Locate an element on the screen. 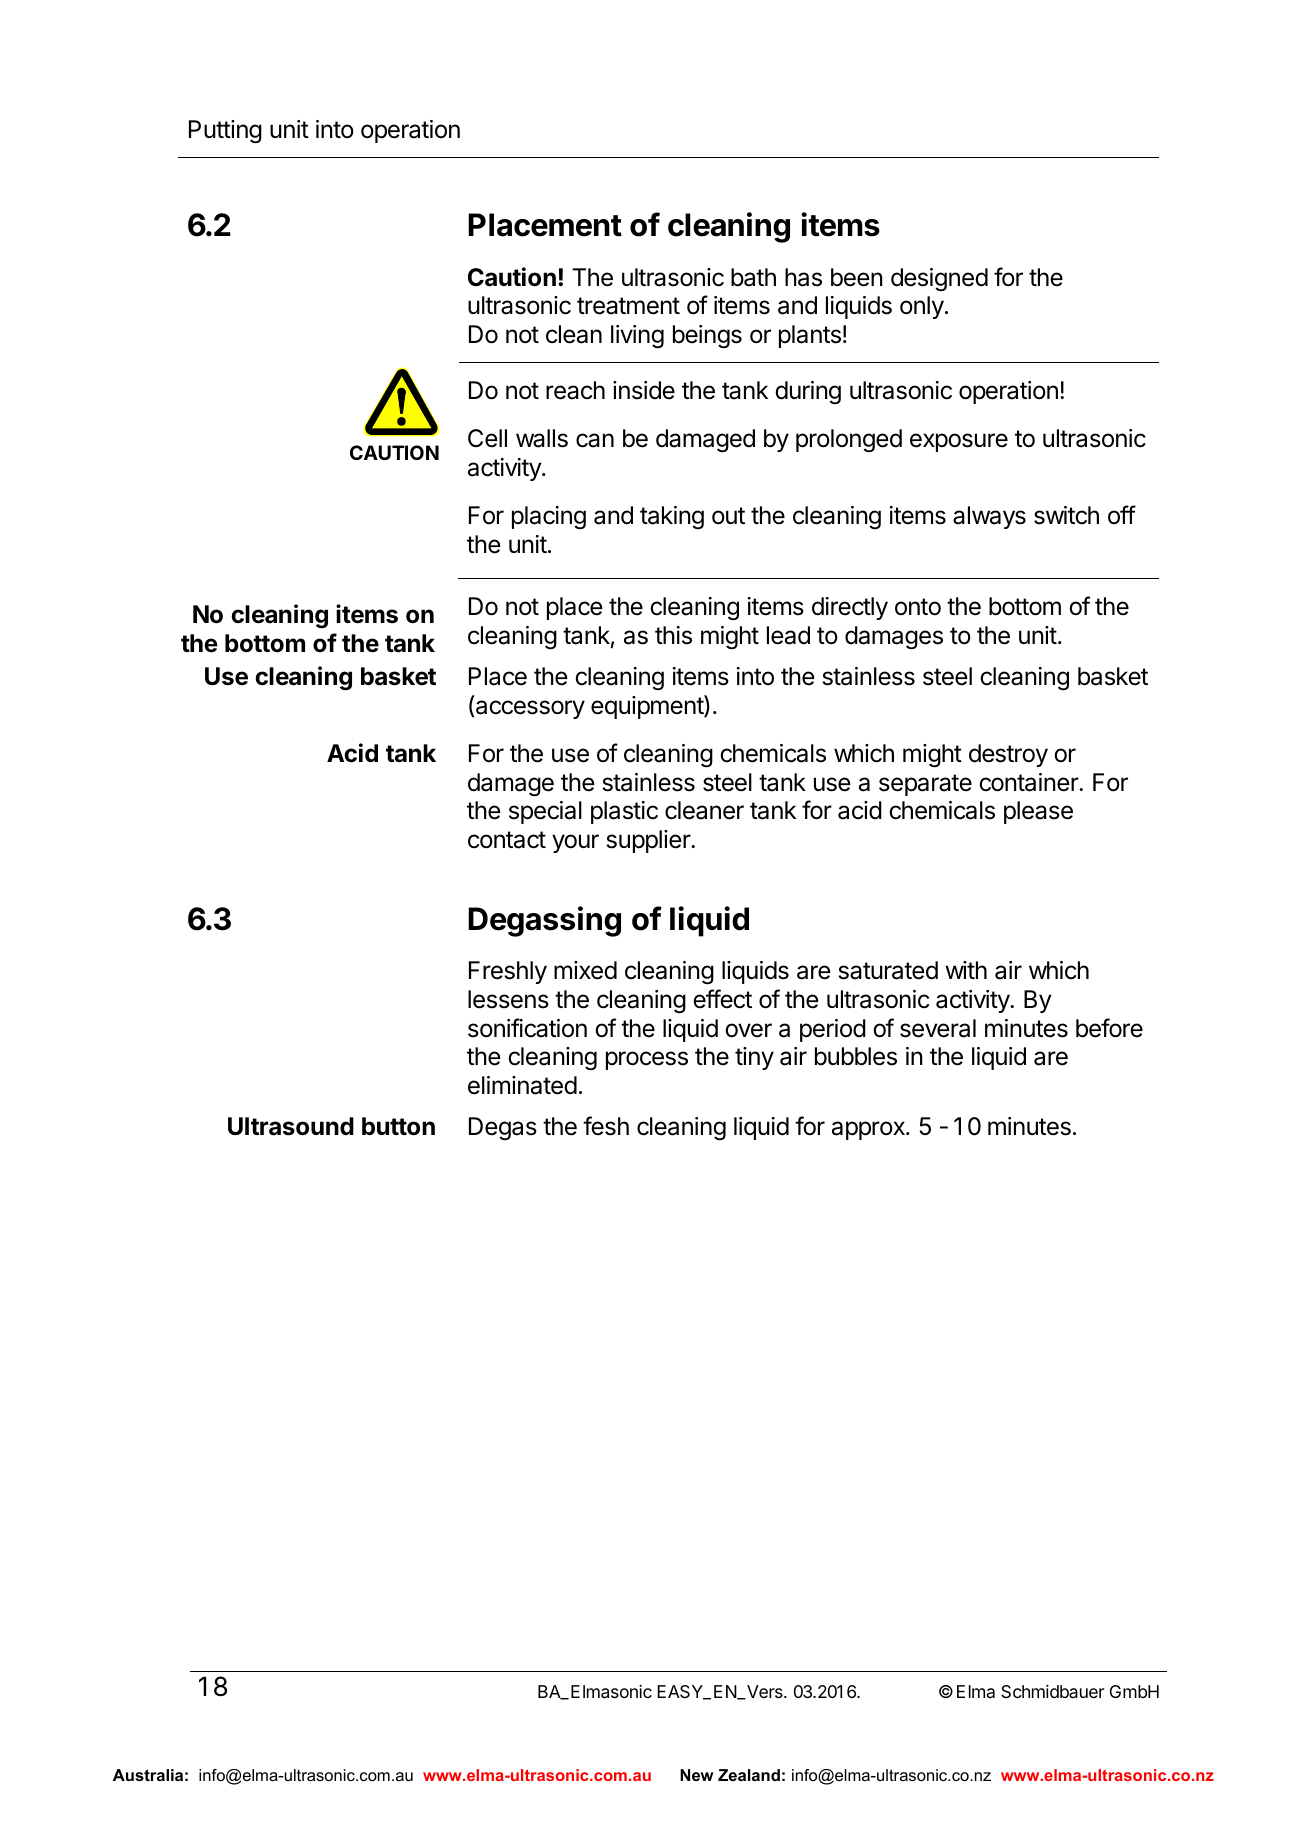  approx is located at coordinates (869, 1130).
